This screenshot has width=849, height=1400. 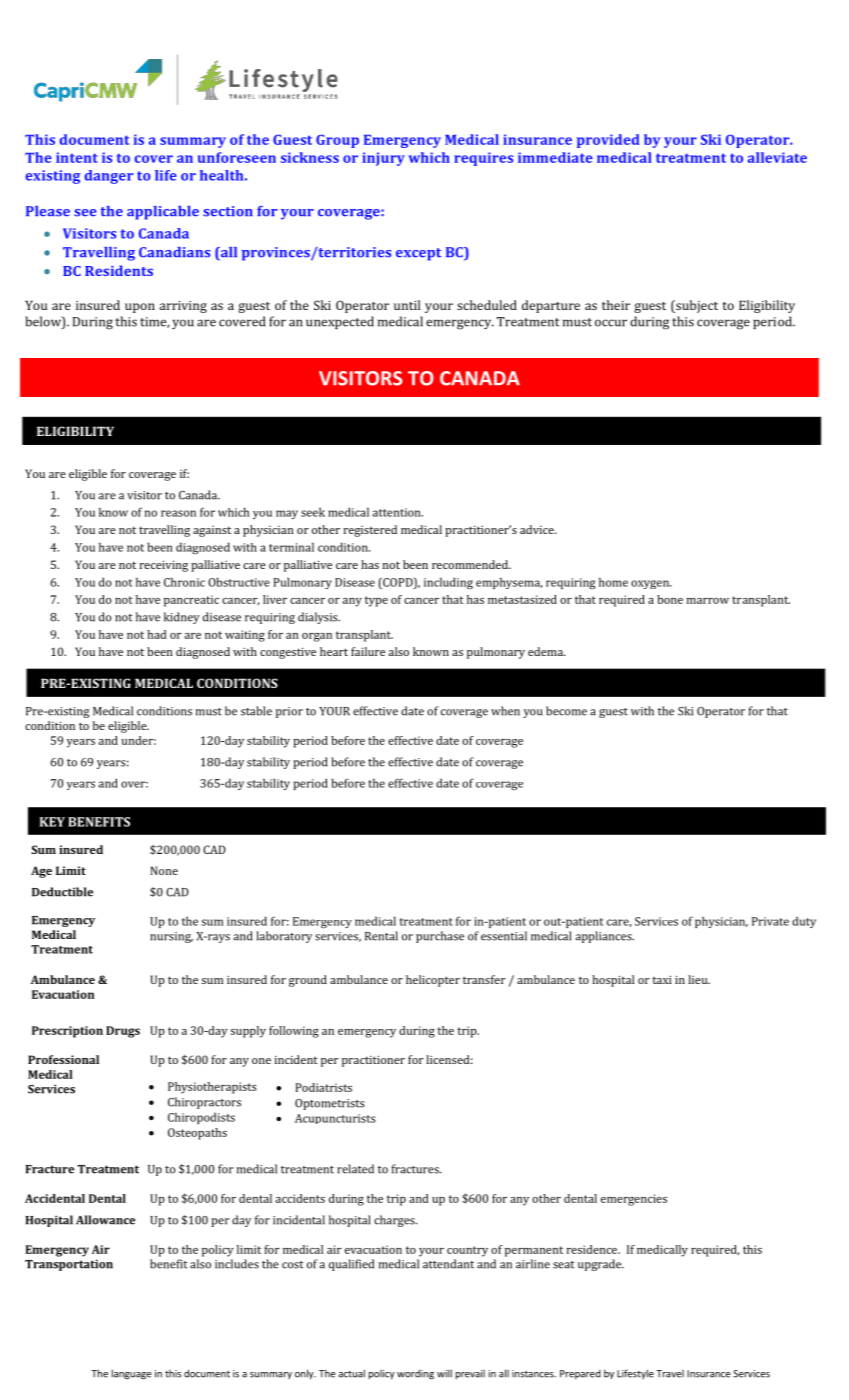 I want to click on language, so click(x=131, y=1374).
